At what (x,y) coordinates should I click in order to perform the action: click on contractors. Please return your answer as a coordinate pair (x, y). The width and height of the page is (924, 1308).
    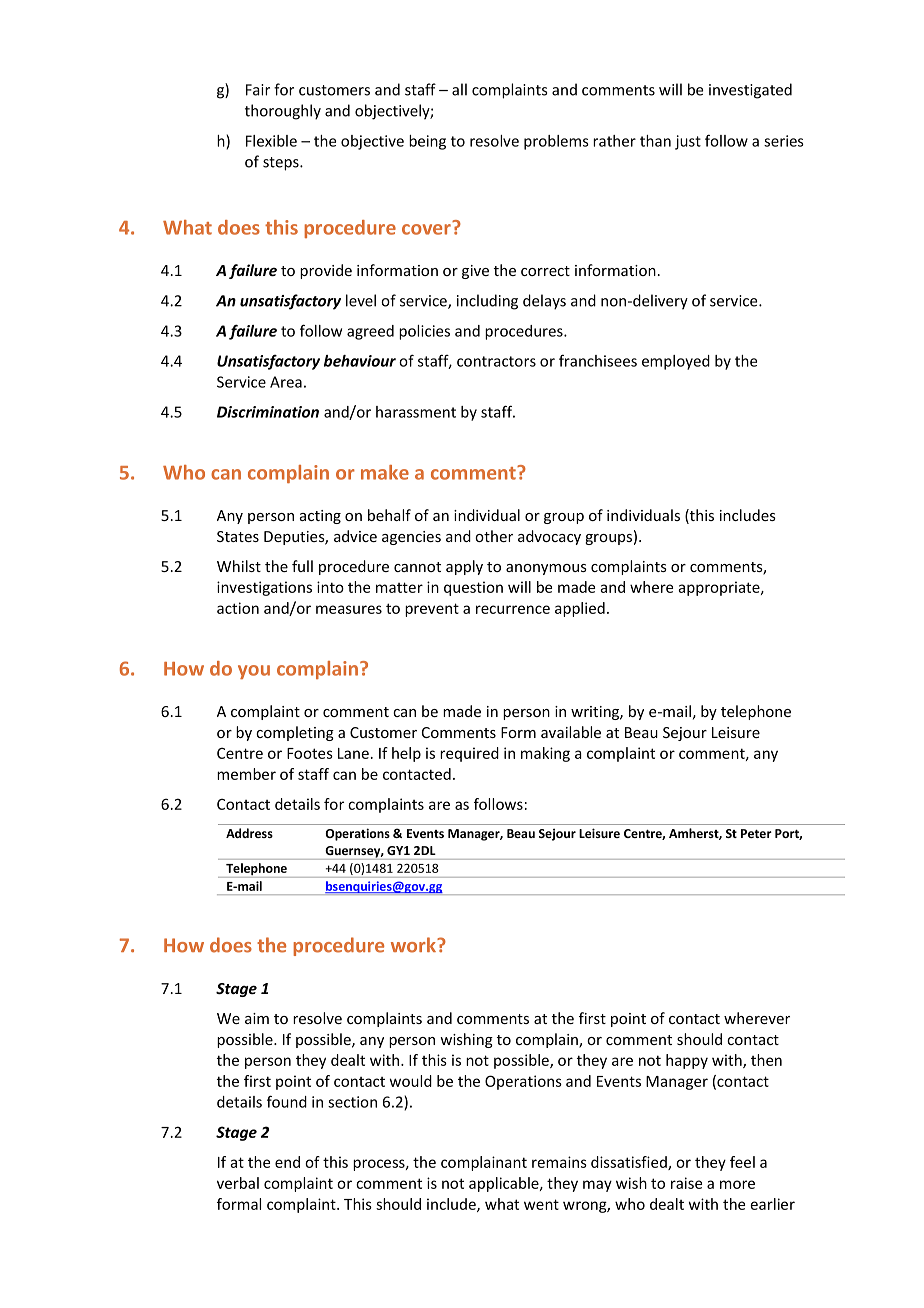
    Looking at the image, I should click on (496, 361).
